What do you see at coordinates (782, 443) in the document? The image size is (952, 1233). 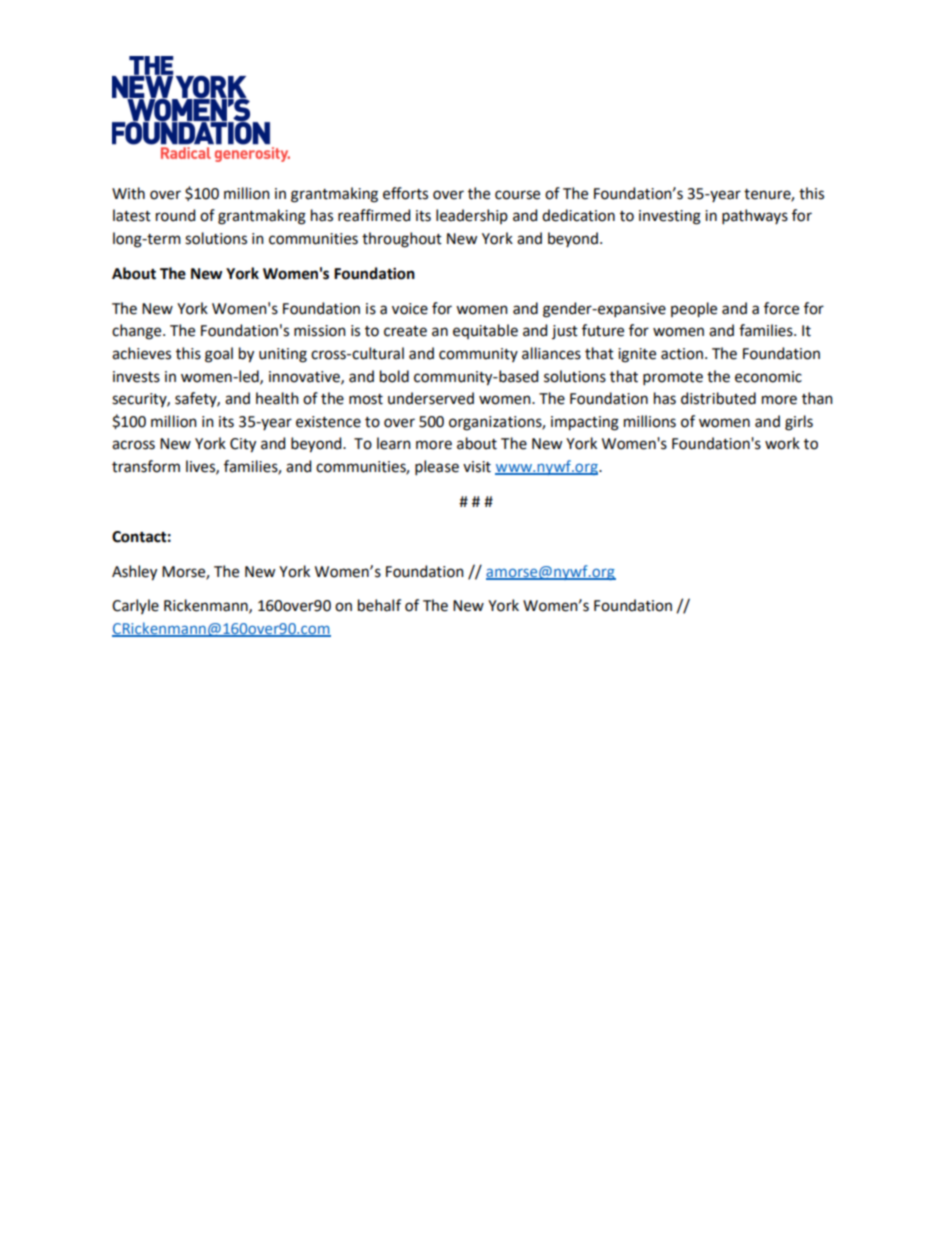 I see `work` at bounding box center [782, 443].
